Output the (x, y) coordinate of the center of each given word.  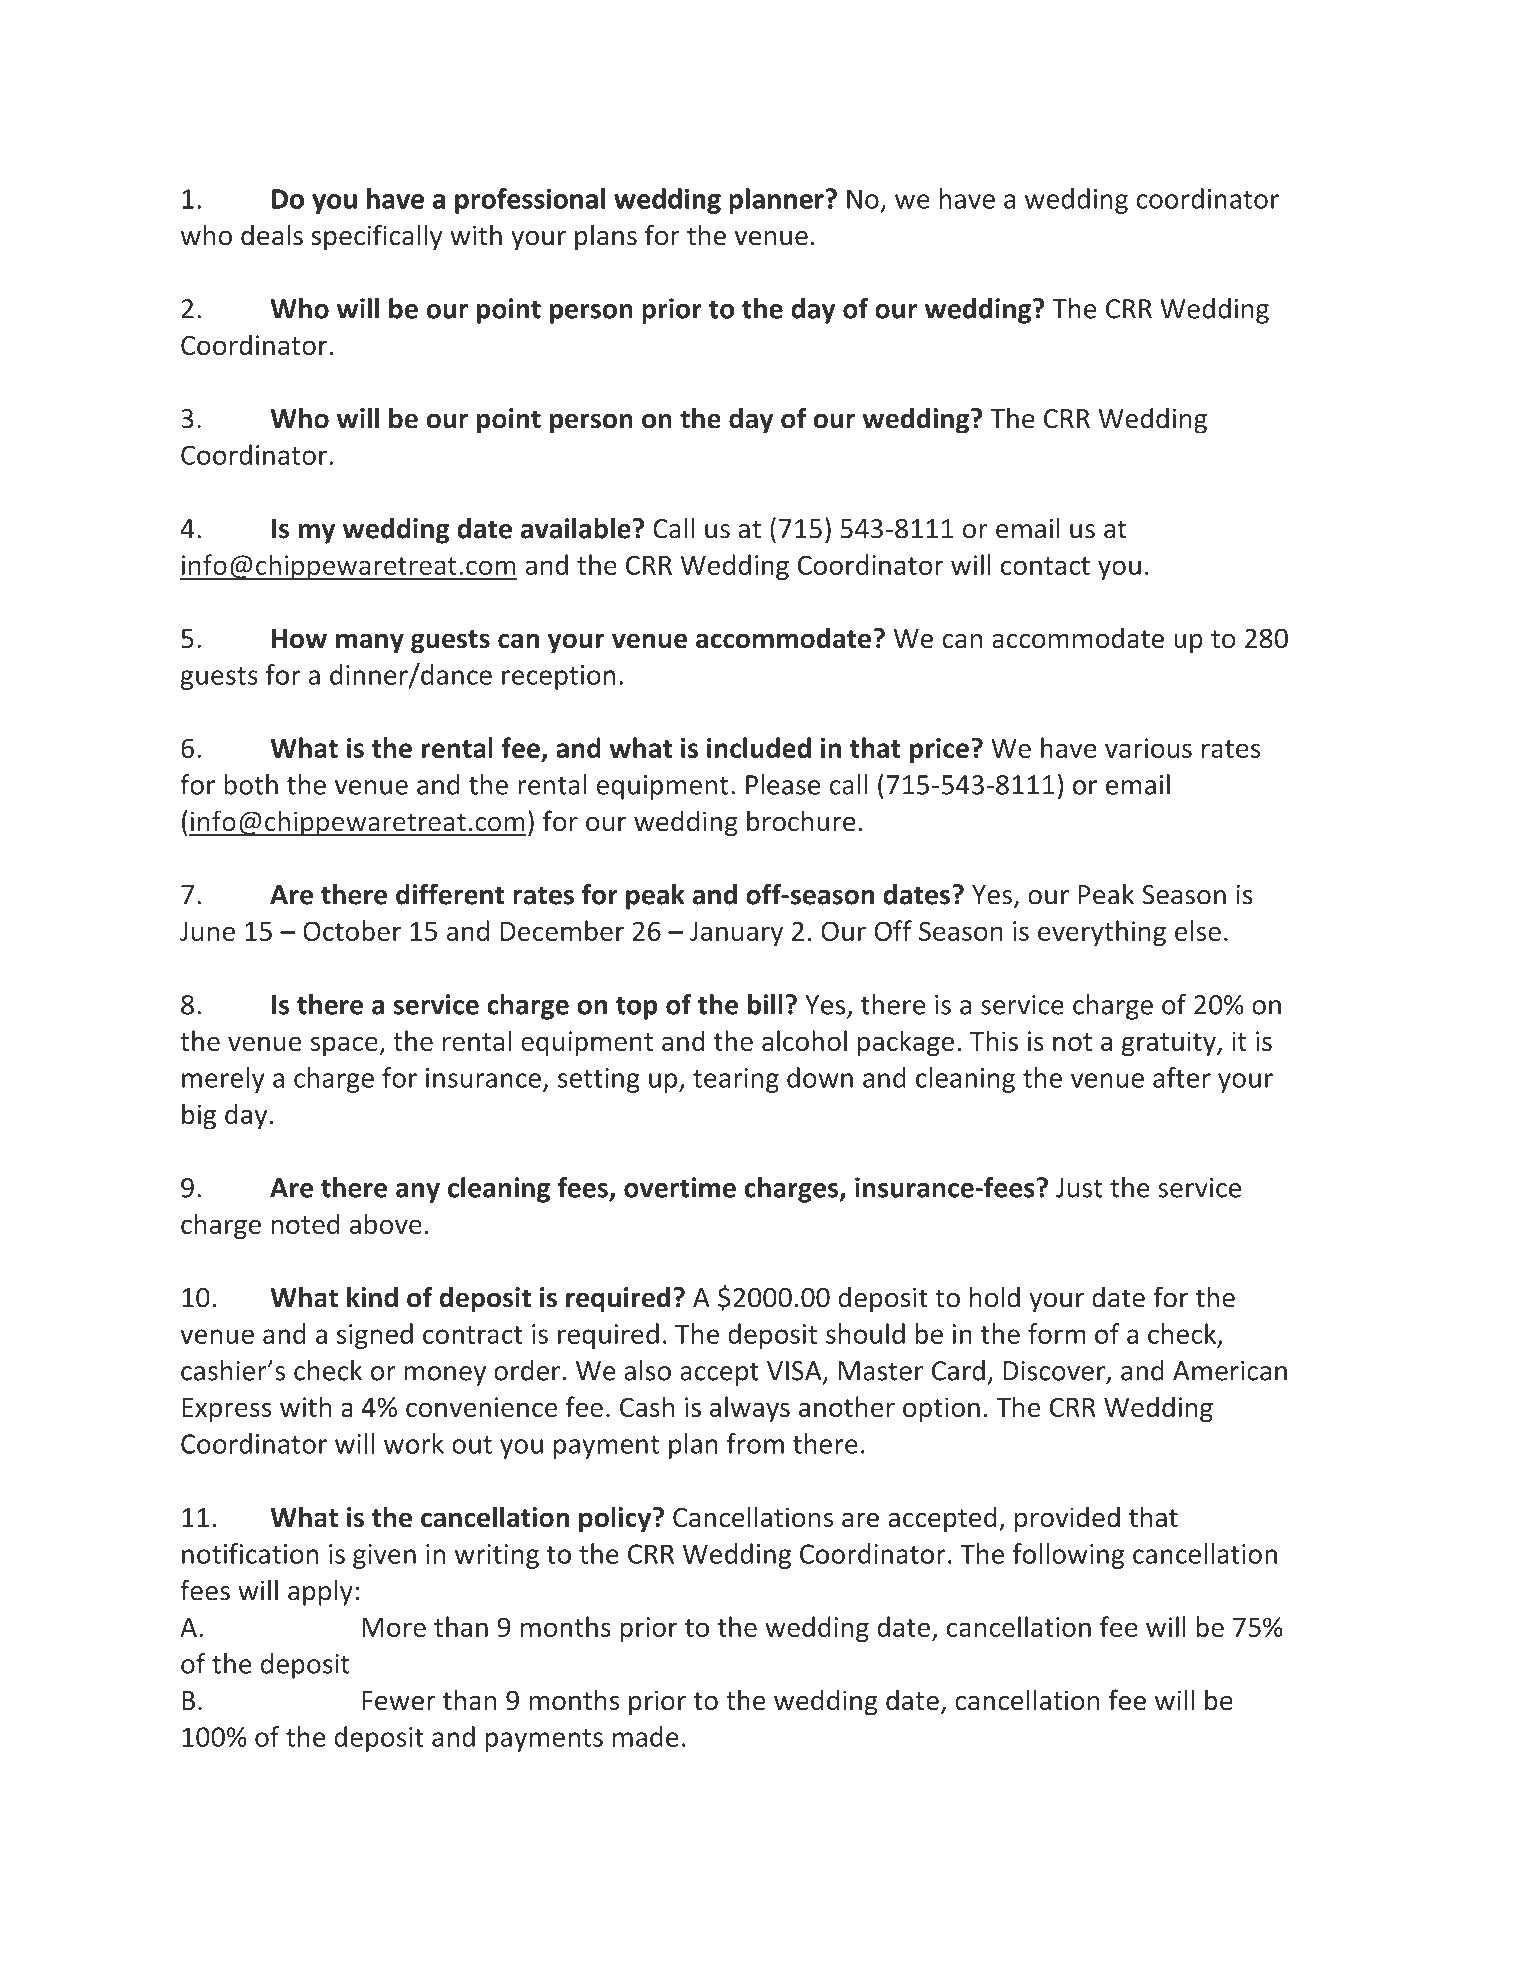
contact (1045, 566)
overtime (680, 1187)
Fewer (399, 1701)
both (251, 784)
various (1148, 748)
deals (272, 235)
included (759, 747)
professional (530, 201)
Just (1079, 1188)
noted (305, 1223)
